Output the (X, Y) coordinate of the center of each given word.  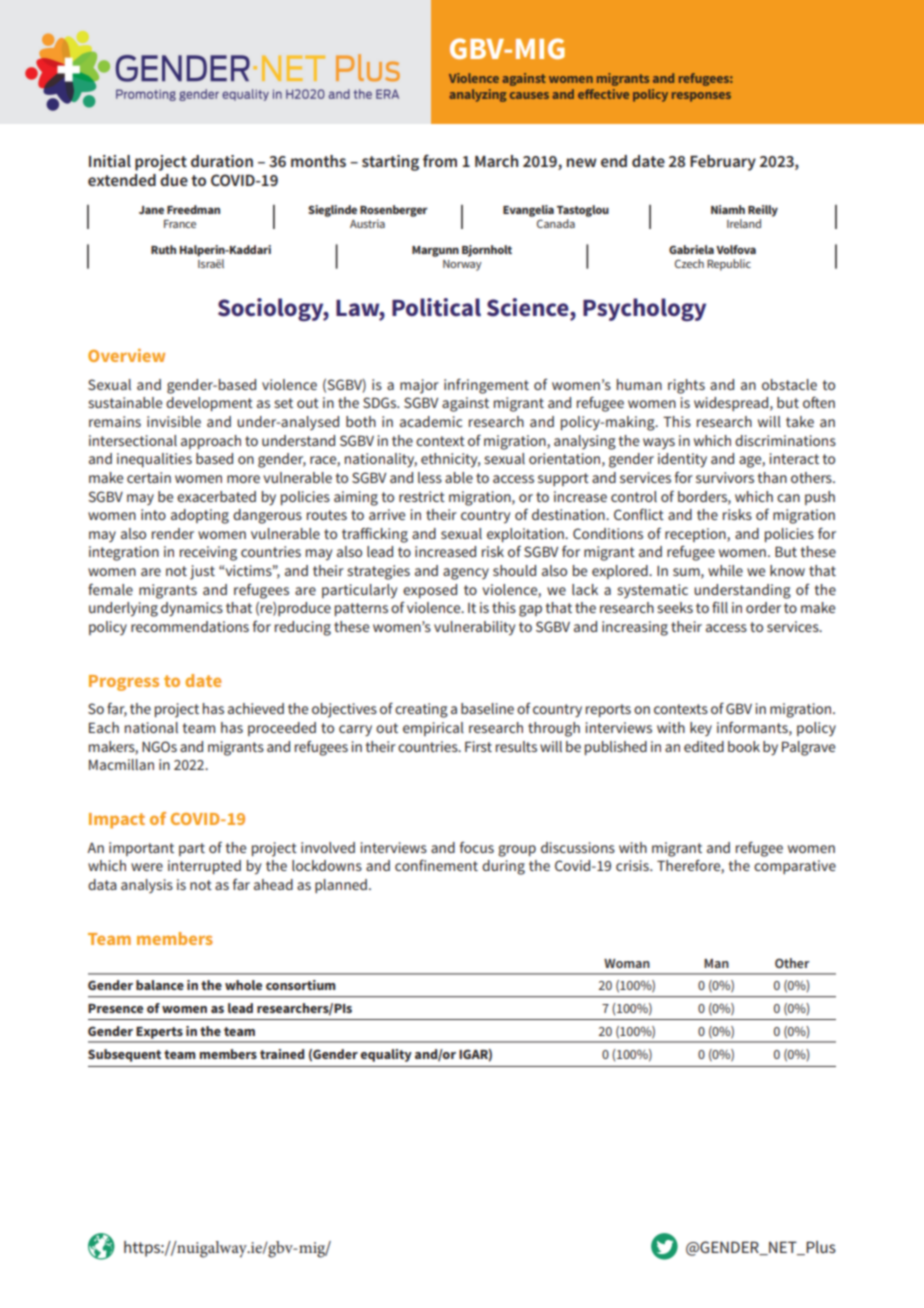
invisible (174, 421)
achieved (256, 708)
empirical (433, 729)
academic (431, 421)
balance (160, 985)
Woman (627, 963)
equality (386, 1055)
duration (222, 161)
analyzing (478, 95)
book (744, 746)
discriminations (785, 440)
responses (701, 97)
